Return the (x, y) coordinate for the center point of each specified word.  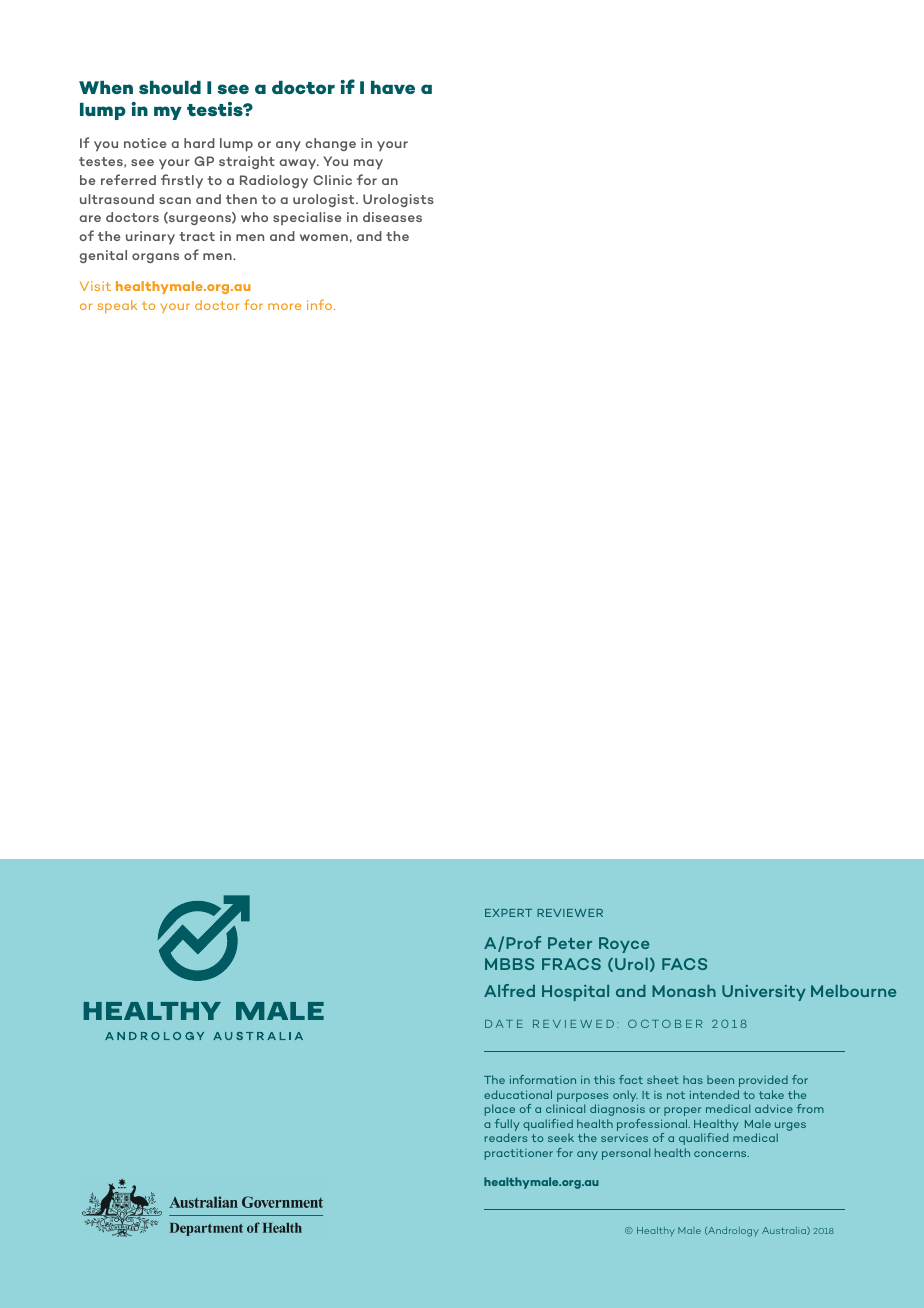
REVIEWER (570, 913)
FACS (684, 964)
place (500, 1110)
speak (117, 306)
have (393, 87)
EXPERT (508, 913)
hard (199, 143)
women (324, 237)
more (284, 306)
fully (507, 1126)
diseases (392, 217)
